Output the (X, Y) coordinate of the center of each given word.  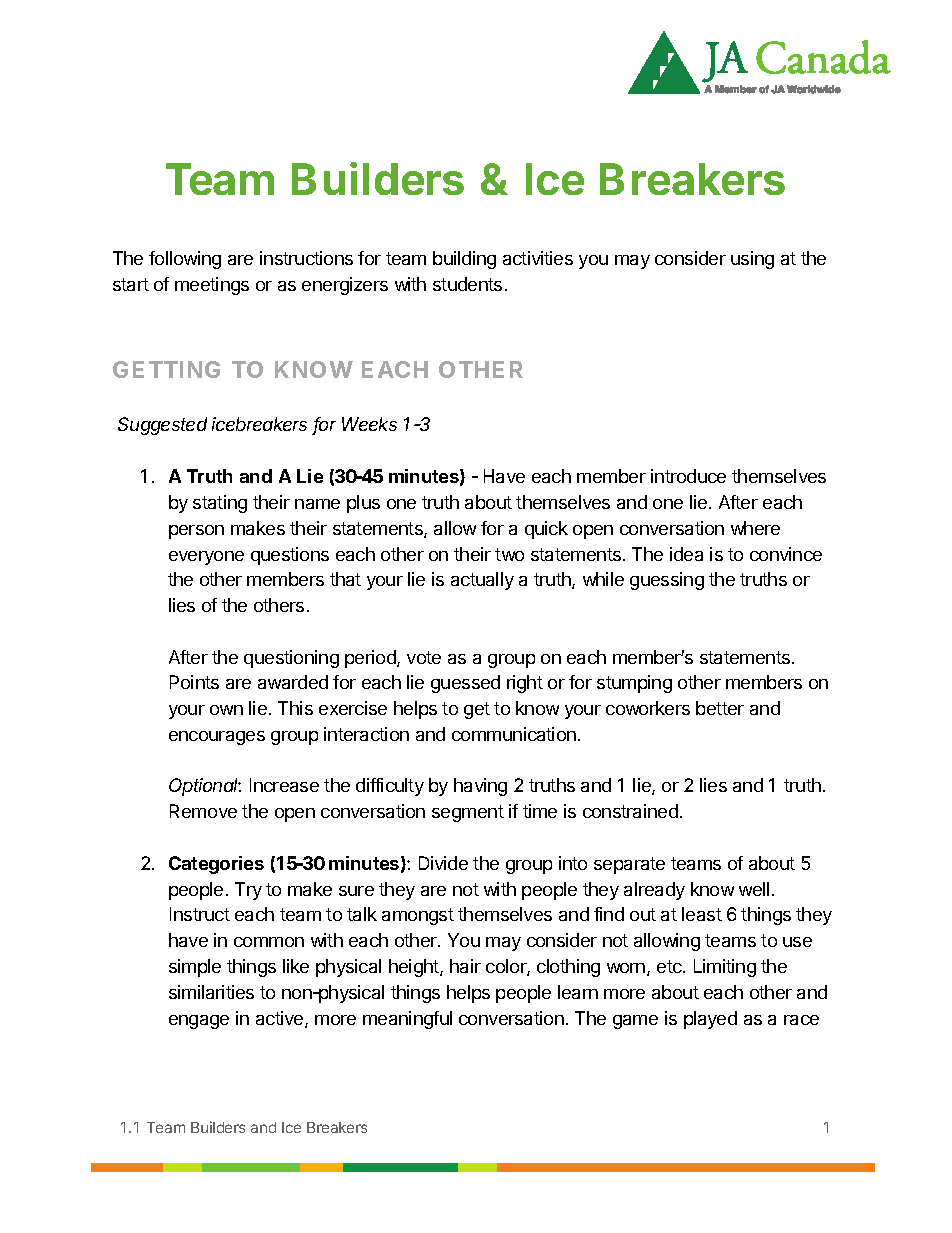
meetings (212, 286)
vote (424, 657)
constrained (630, 811)
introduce (688, 476)
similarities (211, 992)
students (467, 284)
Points (194, 682)
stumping (634, 684)
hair (465, 966)
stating (220, 504)
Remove (203, 811)
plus (363, 504)
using (752, 260)
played (710, 1020)
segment (468, 813)
